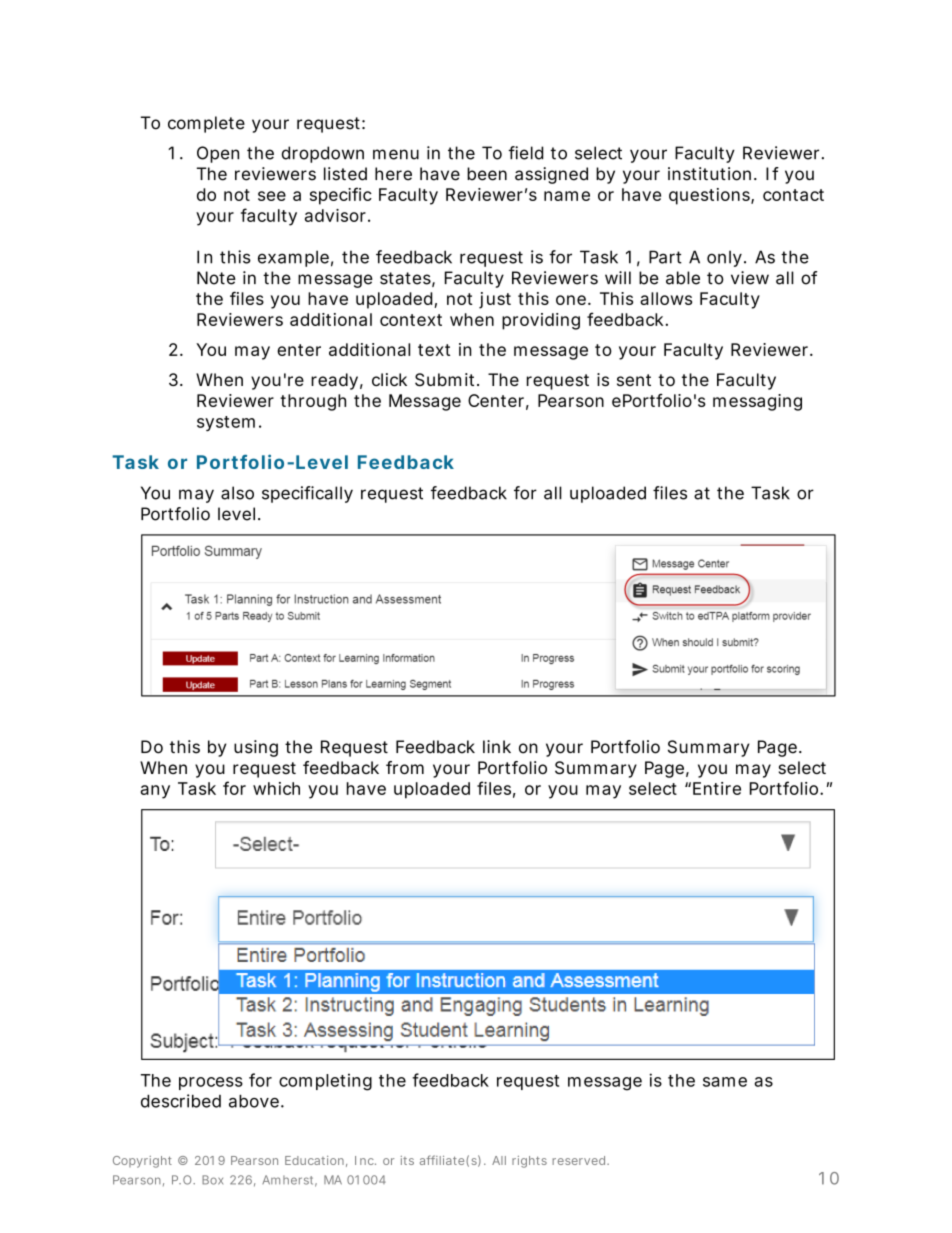  I want to click on institution, so click(709, 174).
